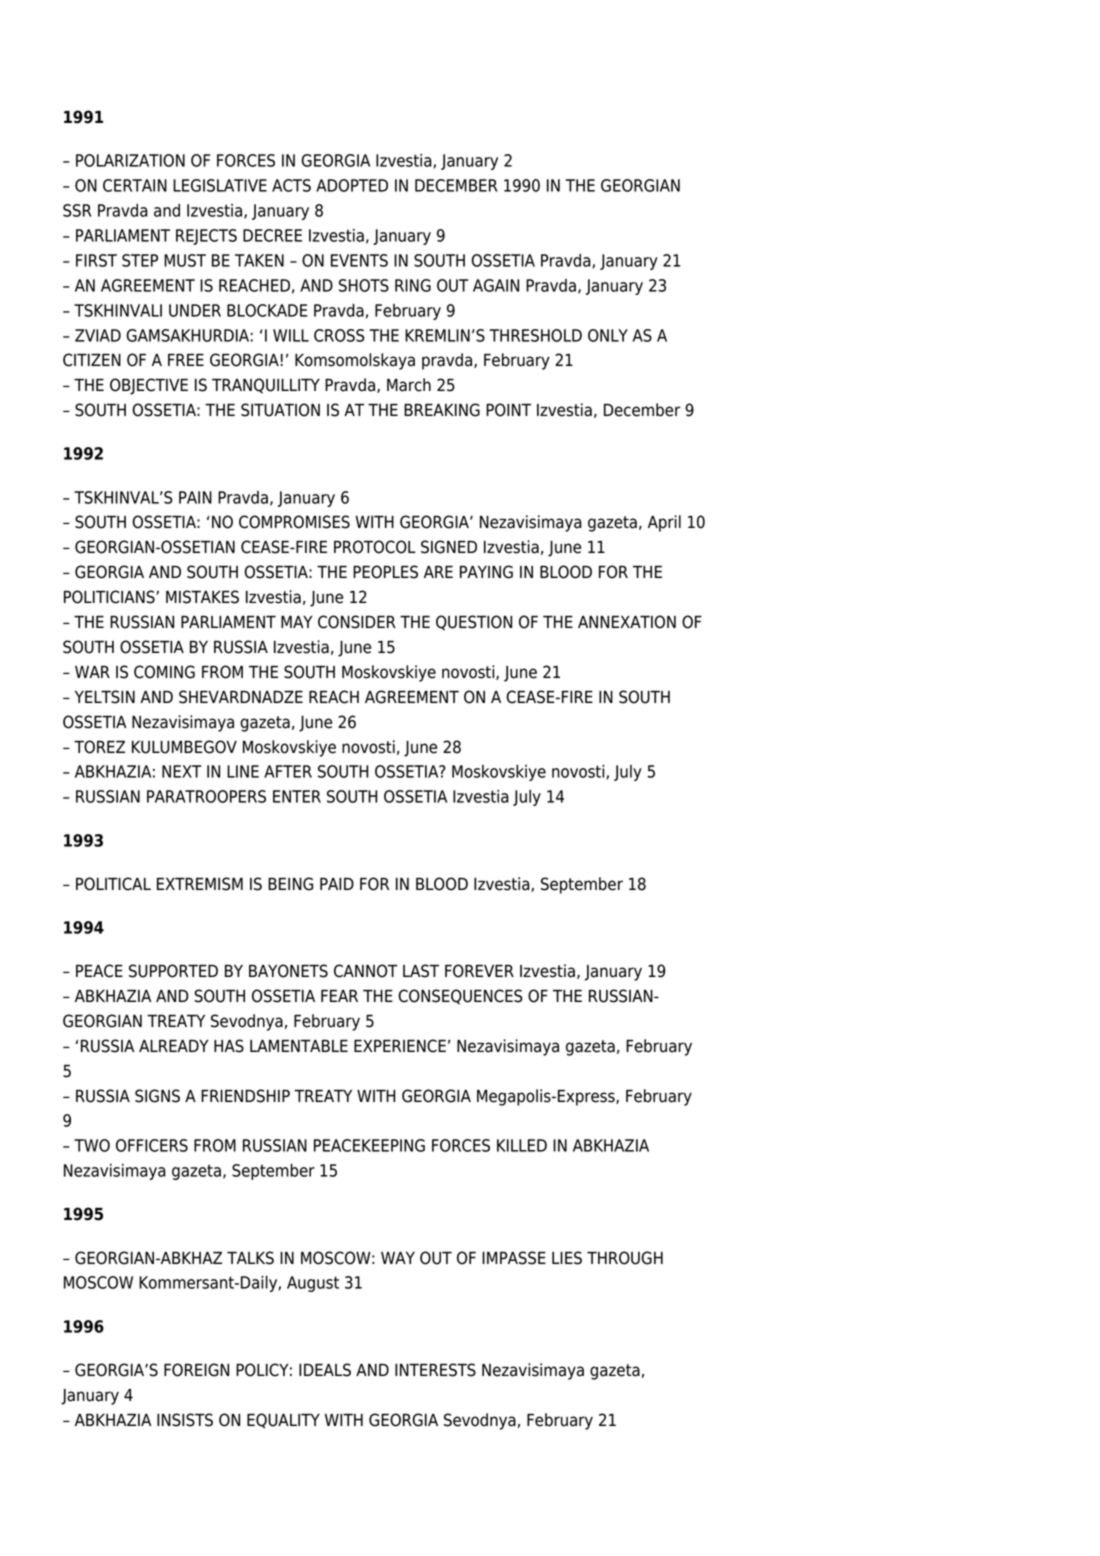 The height and width of the document is (1556, 1100). Describe the element at coordinates (297, 796) in the document. I see `ENTER` at that location.
